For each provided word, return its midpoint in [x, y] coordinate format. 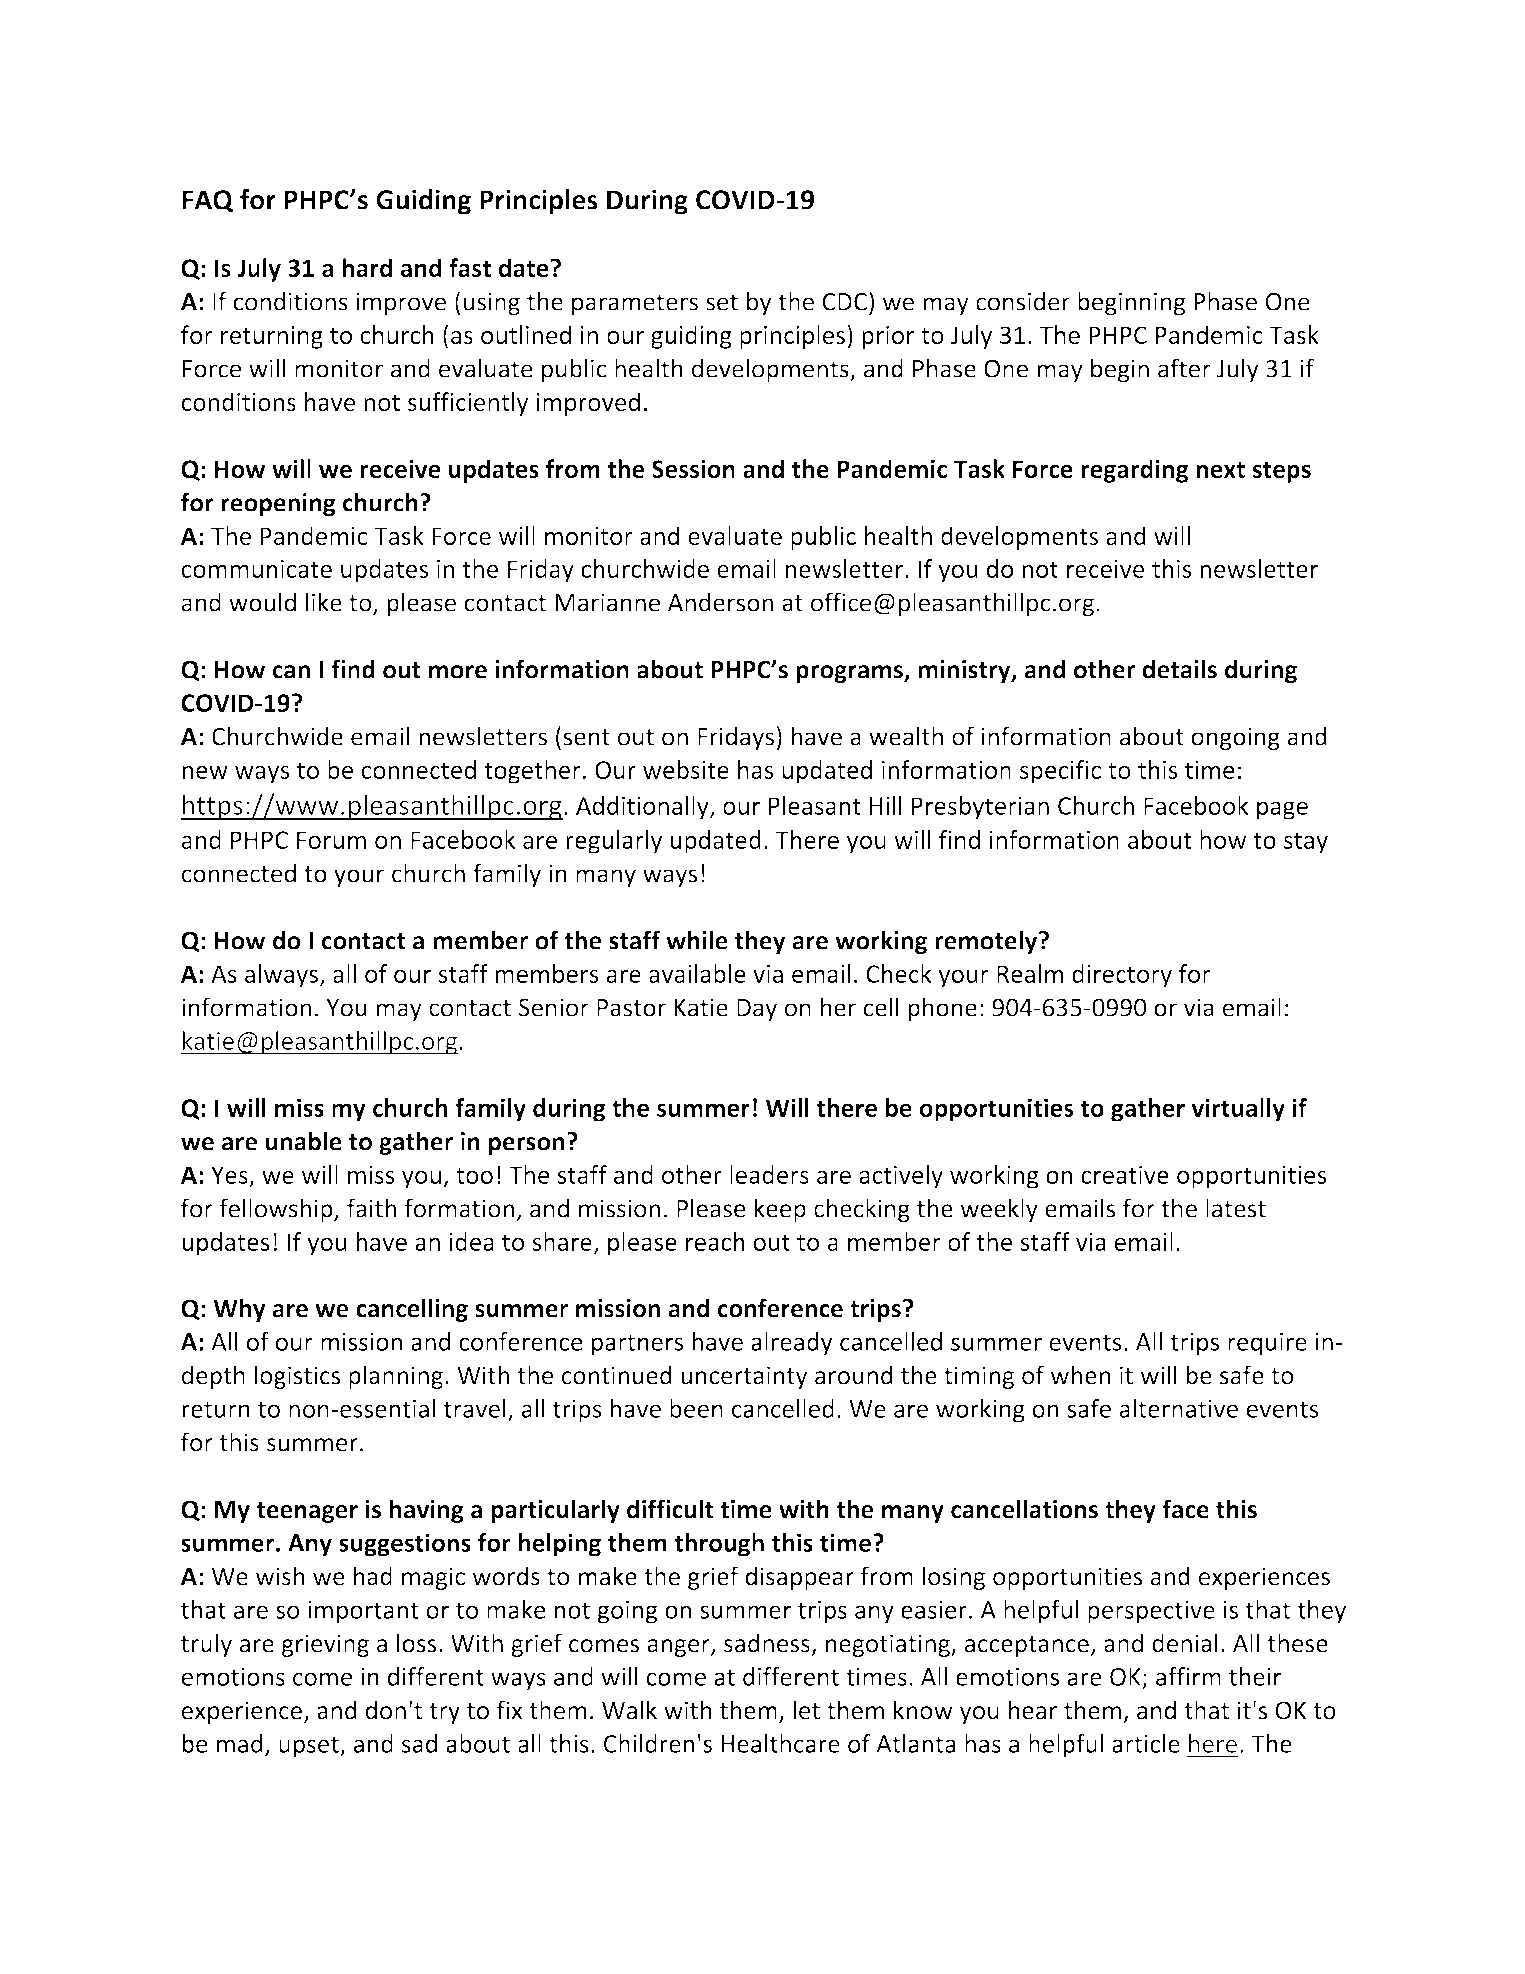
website [686, 769]
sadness [767, 1643]
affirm [1188, 1676]
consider [1023, 301]
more [458, 672]
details [1179, 669]
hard [367, 267]
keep [780, 1210]
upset [310, 1747]
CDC [845, 302]
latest [1236, 1208]
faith [371, 1208]
